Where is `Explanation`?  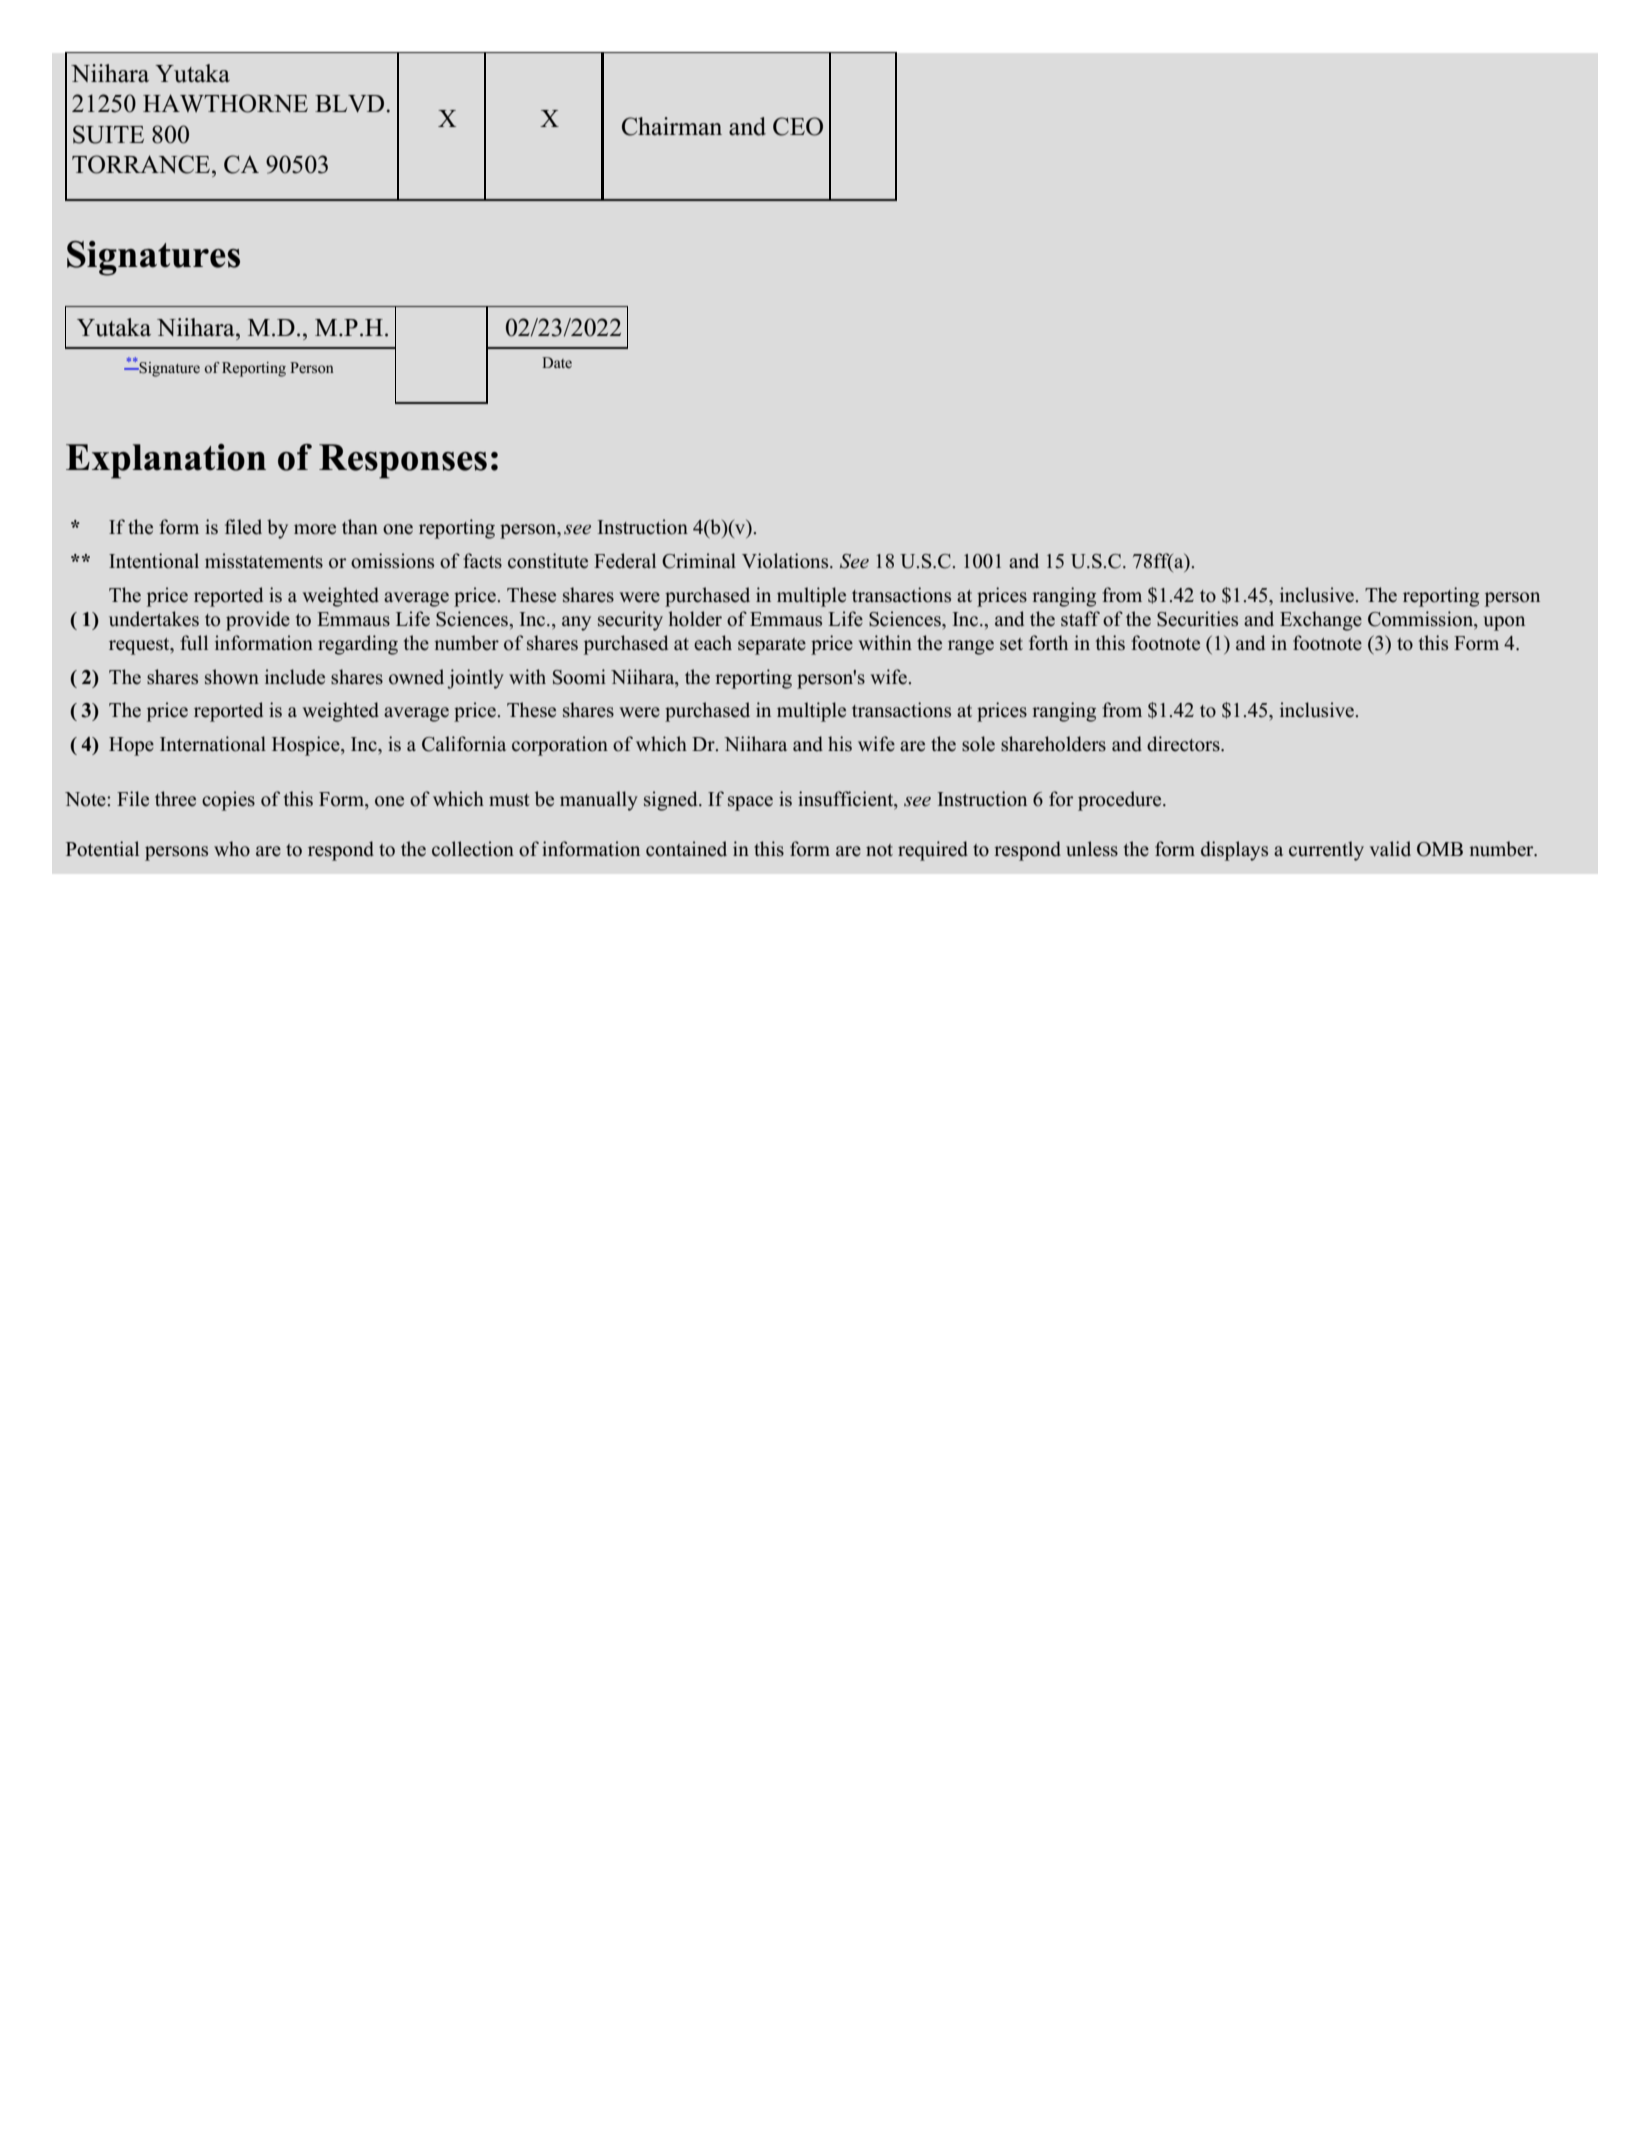 Explanation is located at coordinates (166, 461).
